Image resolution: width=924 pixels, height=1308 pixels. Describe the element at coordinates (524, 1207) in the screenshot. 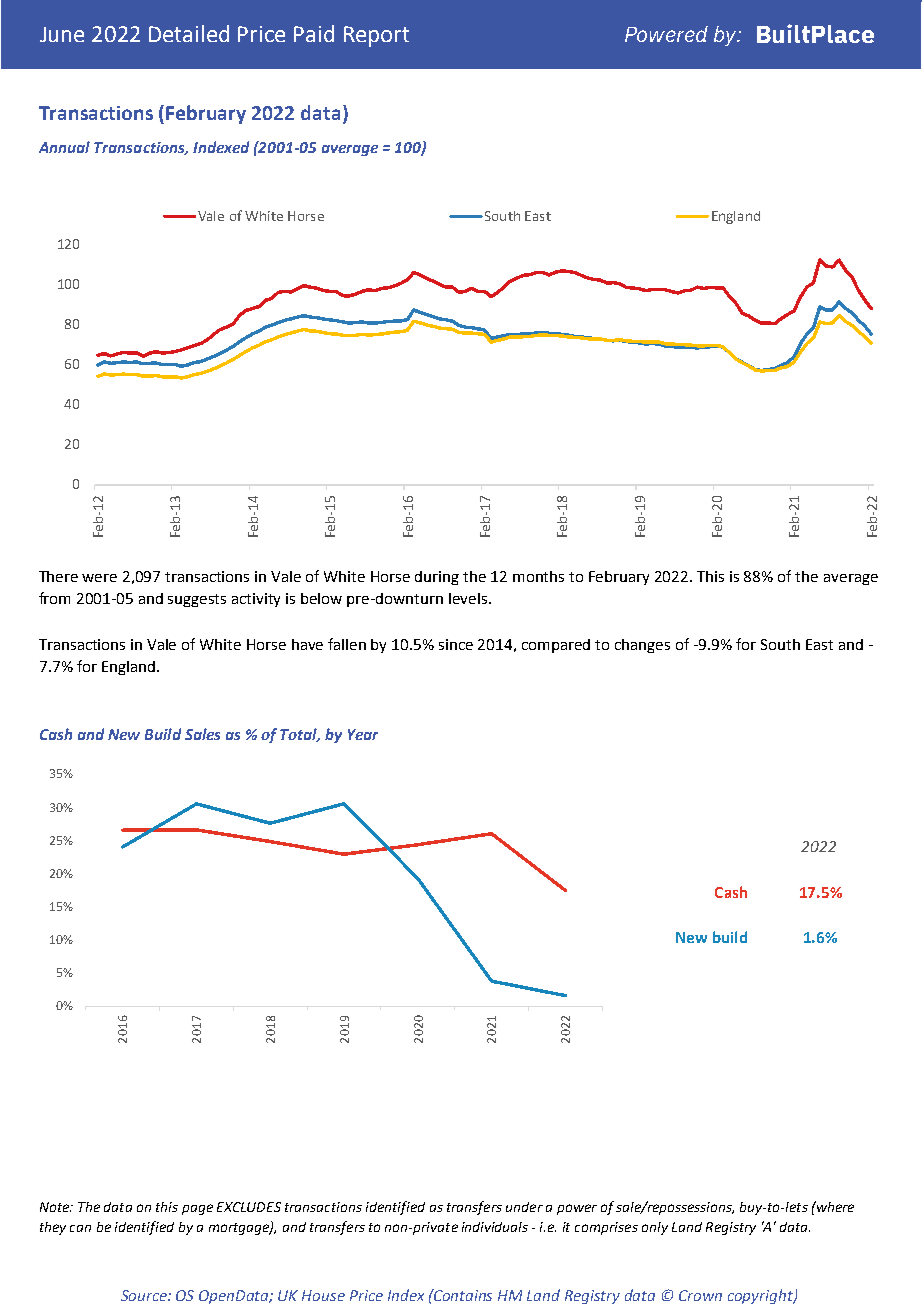

I see `under` at that location.
